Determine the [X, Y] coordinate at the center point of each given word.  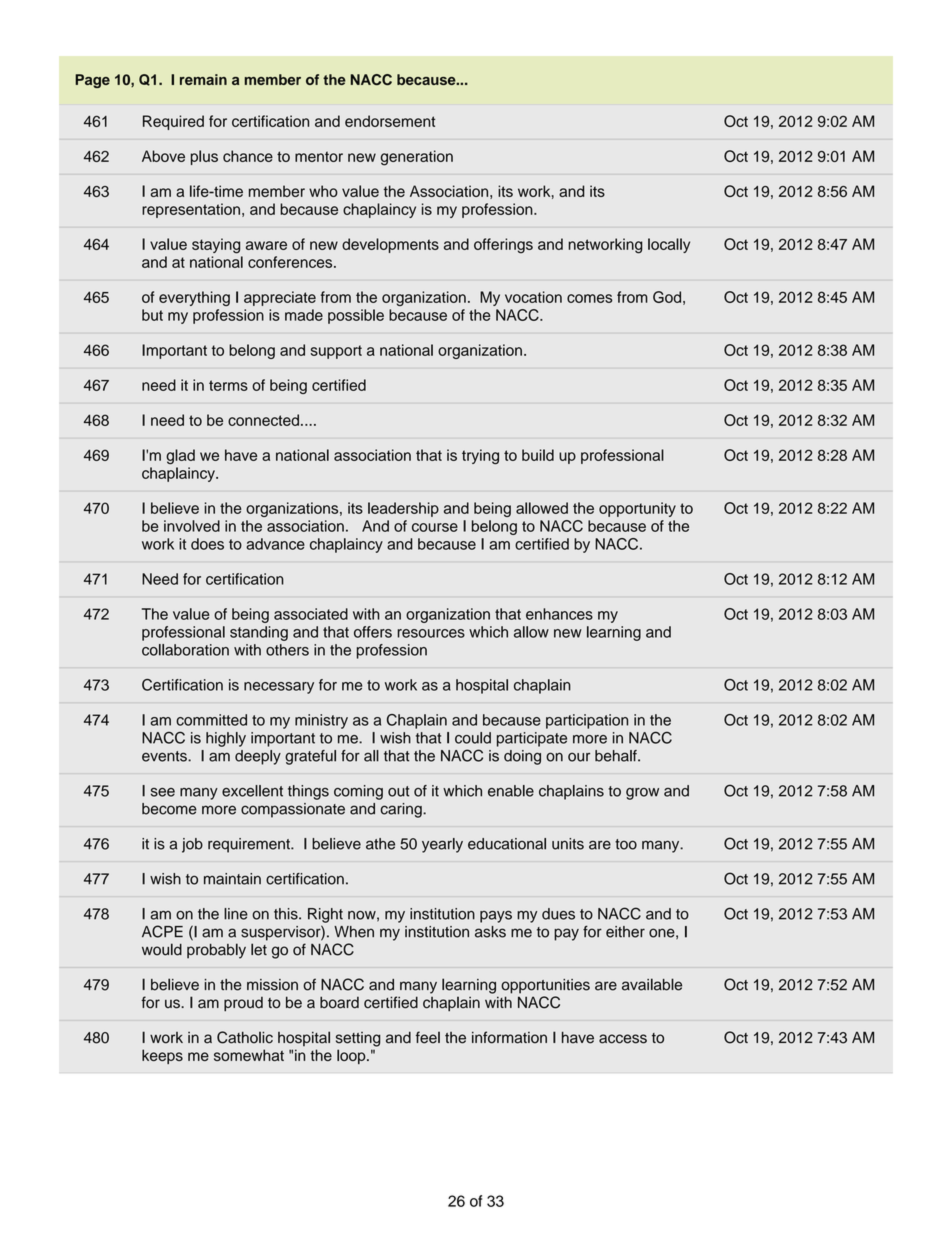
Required [173, 122]
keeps [162, 1056]
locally [669, 245]
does [207, 544]
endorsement [390, 121]
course [435, 527]
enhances [559, 614]
